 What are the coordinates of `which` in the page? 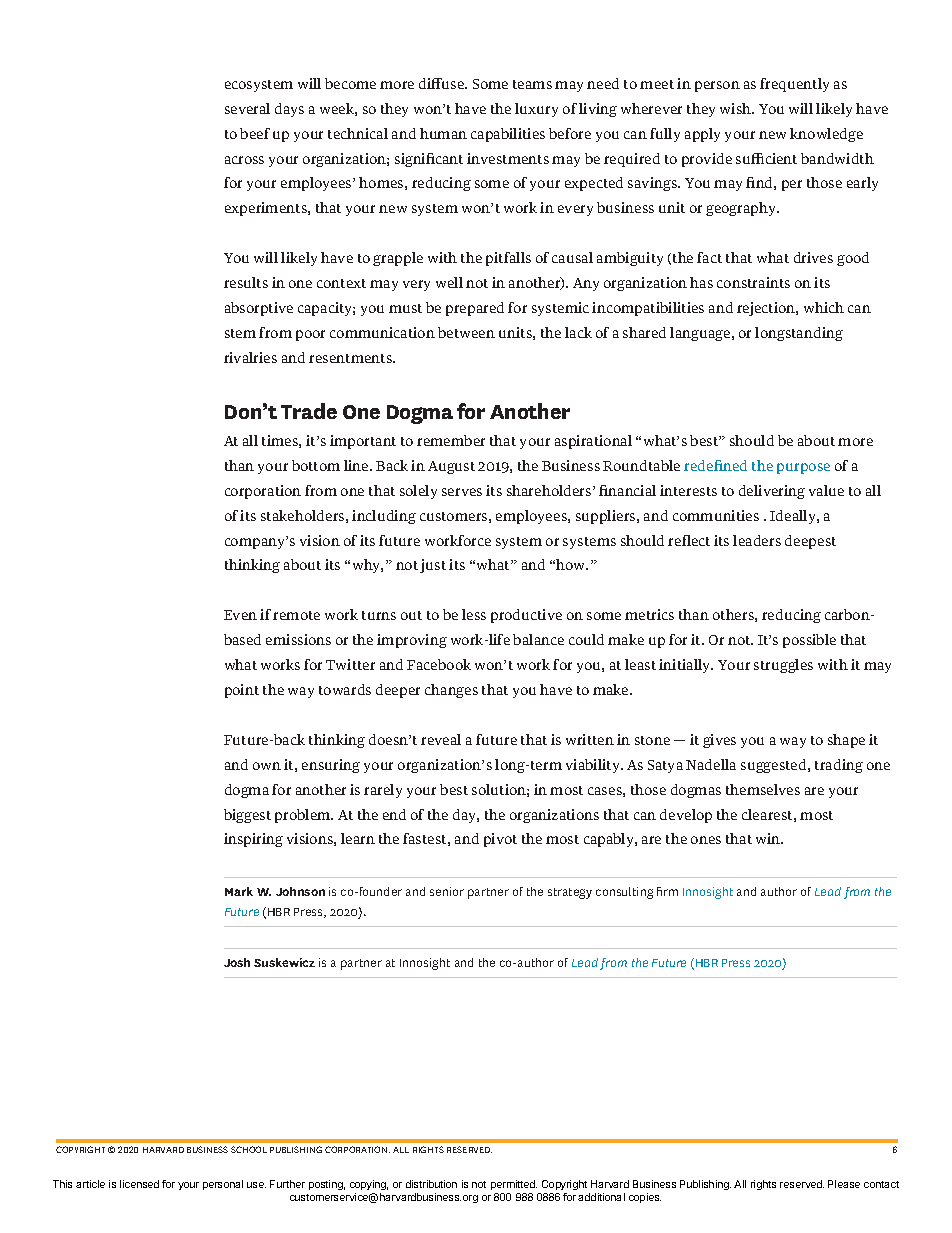 It's located at (824, 307).
